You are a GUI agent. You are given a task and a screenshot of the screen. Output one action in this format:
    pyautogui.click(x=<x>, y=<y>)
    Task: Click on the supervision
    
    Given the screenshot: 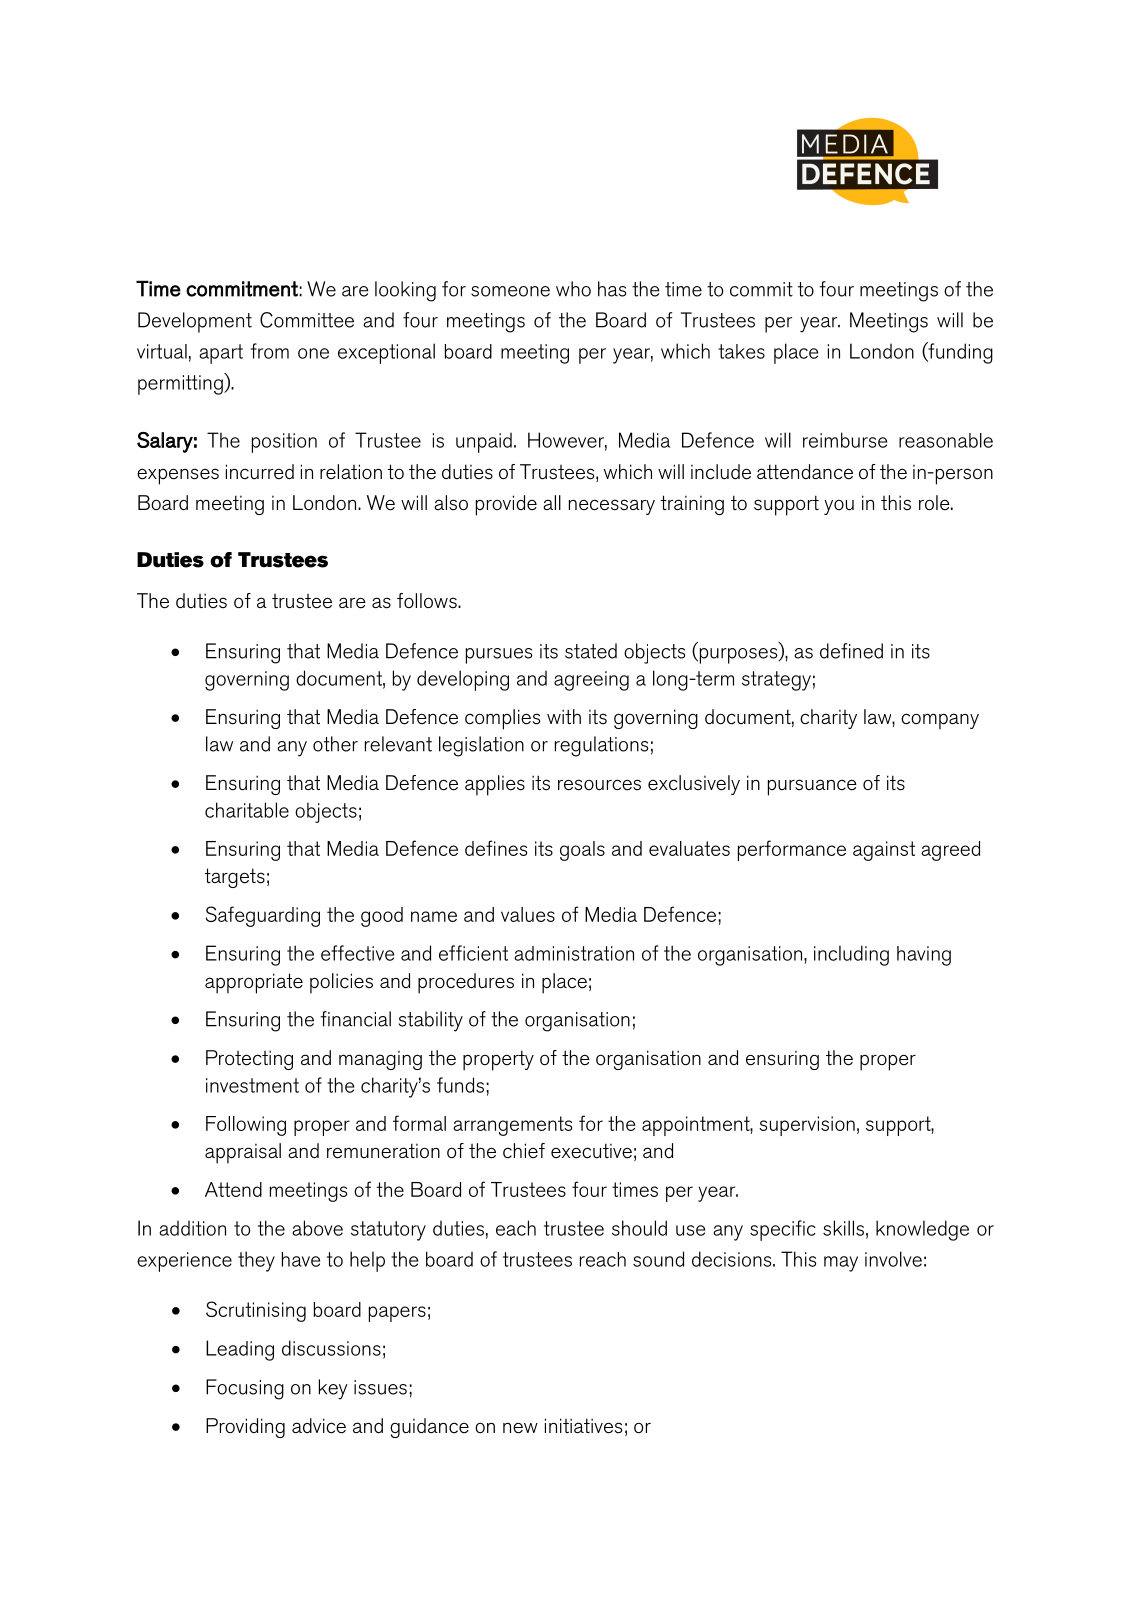 What is the action you would take?
    pyautogui.click(x=807, y=1126)
